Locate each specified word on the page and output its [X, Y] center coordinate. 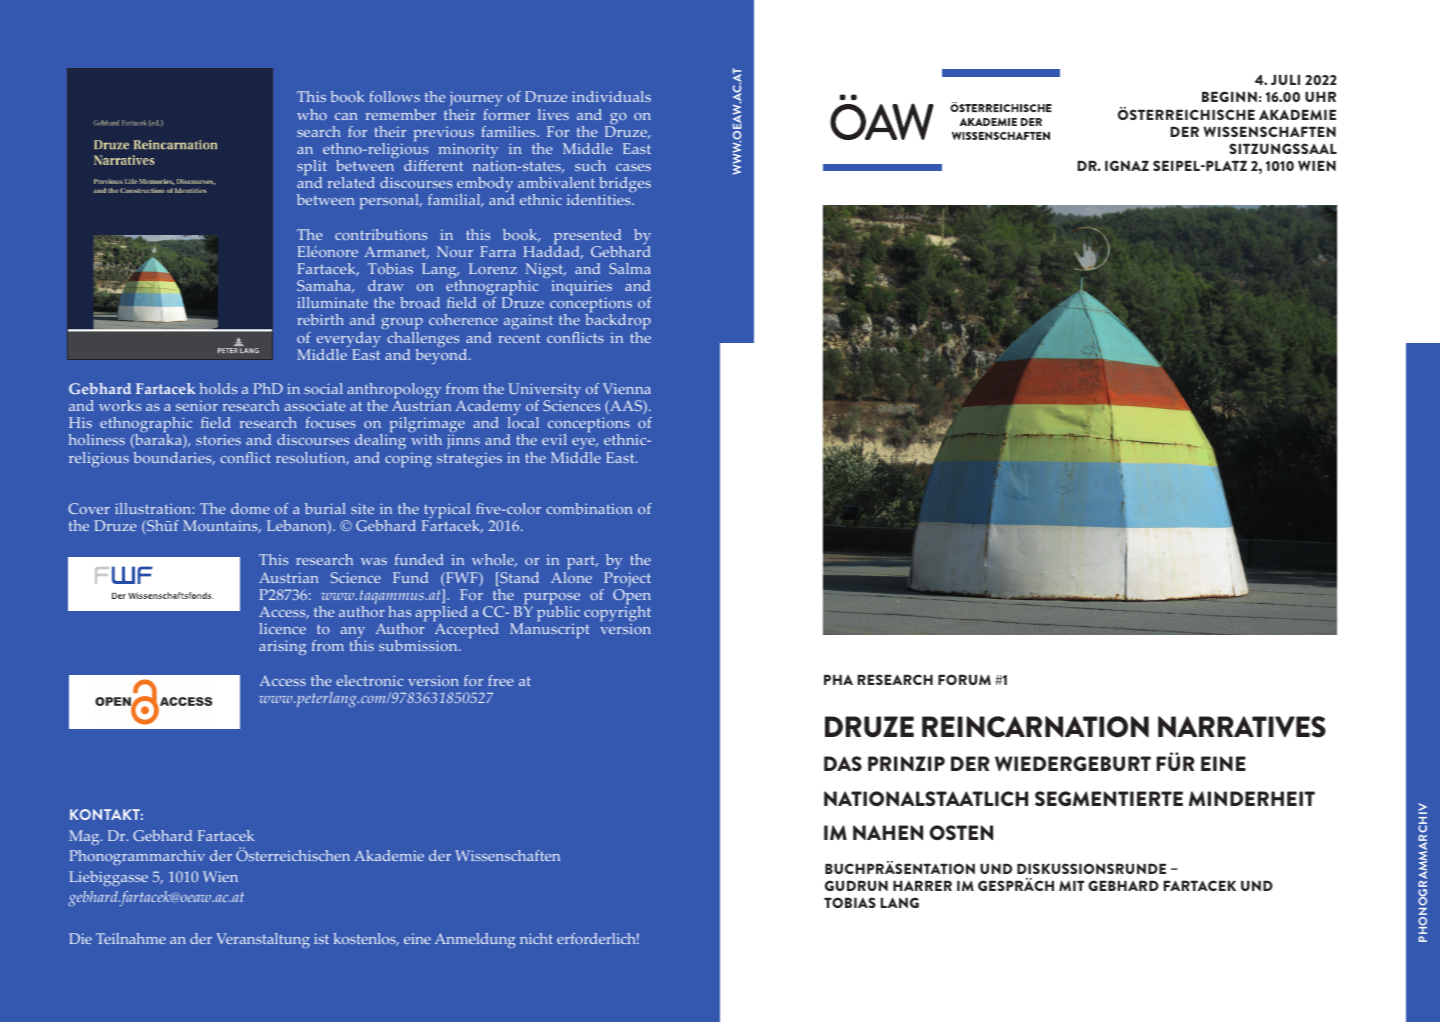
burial [325, 508]
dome [250, 508]
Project [626, 581]
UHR [1320, 97]
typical [447, 512]
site [362, 508]
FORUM [964, 679]
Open [632, 598]
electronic [370, 680]
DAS [843, 763]
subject [363, 338]
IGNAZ [1127, 165]
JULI [1285, 80]
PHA [838, 680]
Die [80, 938]
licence [282, 628]
